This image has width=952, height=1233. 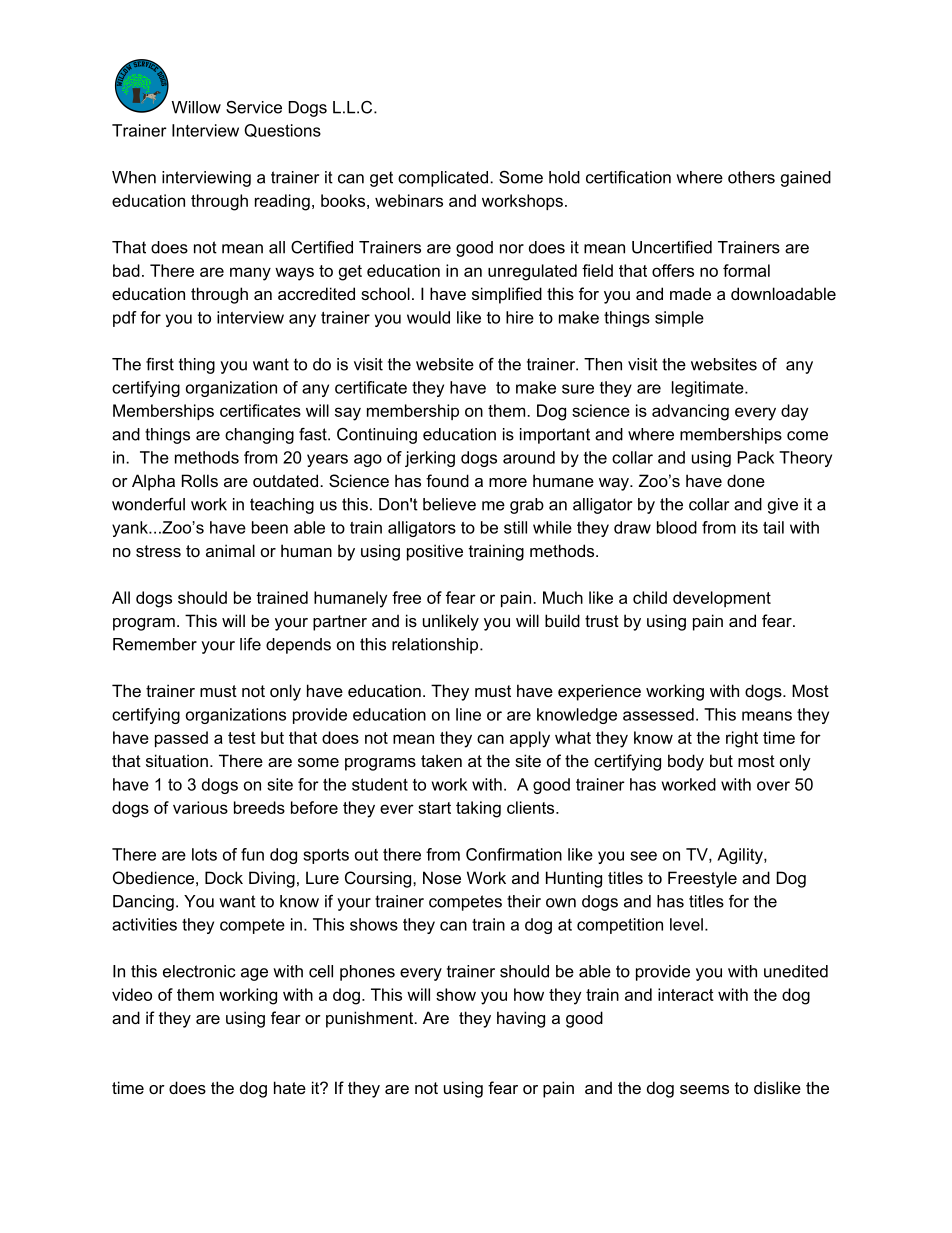 What do you see at coordinates (230, 550) in the image?
I see `animal` at bounding box center [230, 550].
